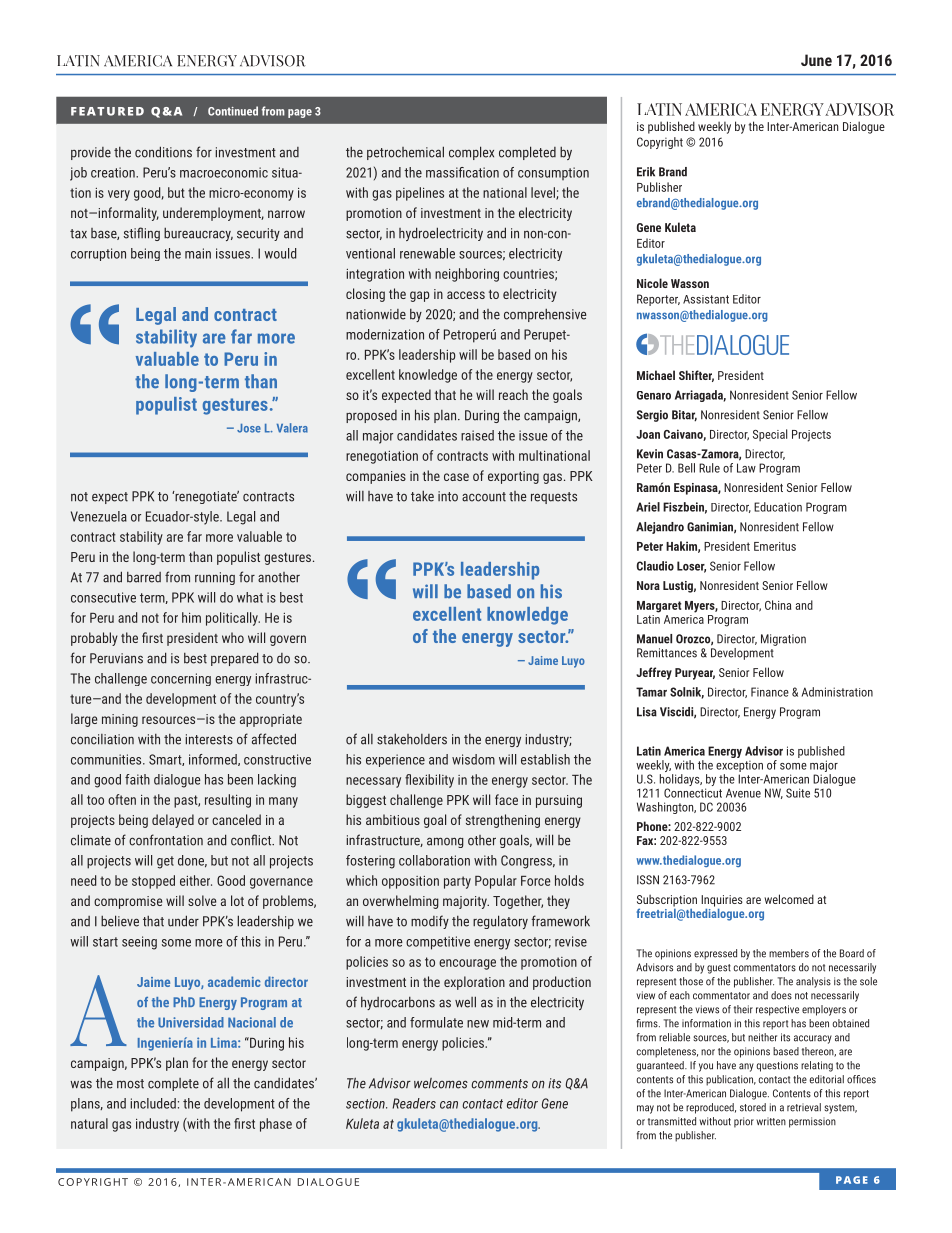 This image has width=952, height=1233. Describe the element at coordinates (471, 153) in the image. I see `complex` at that location.
